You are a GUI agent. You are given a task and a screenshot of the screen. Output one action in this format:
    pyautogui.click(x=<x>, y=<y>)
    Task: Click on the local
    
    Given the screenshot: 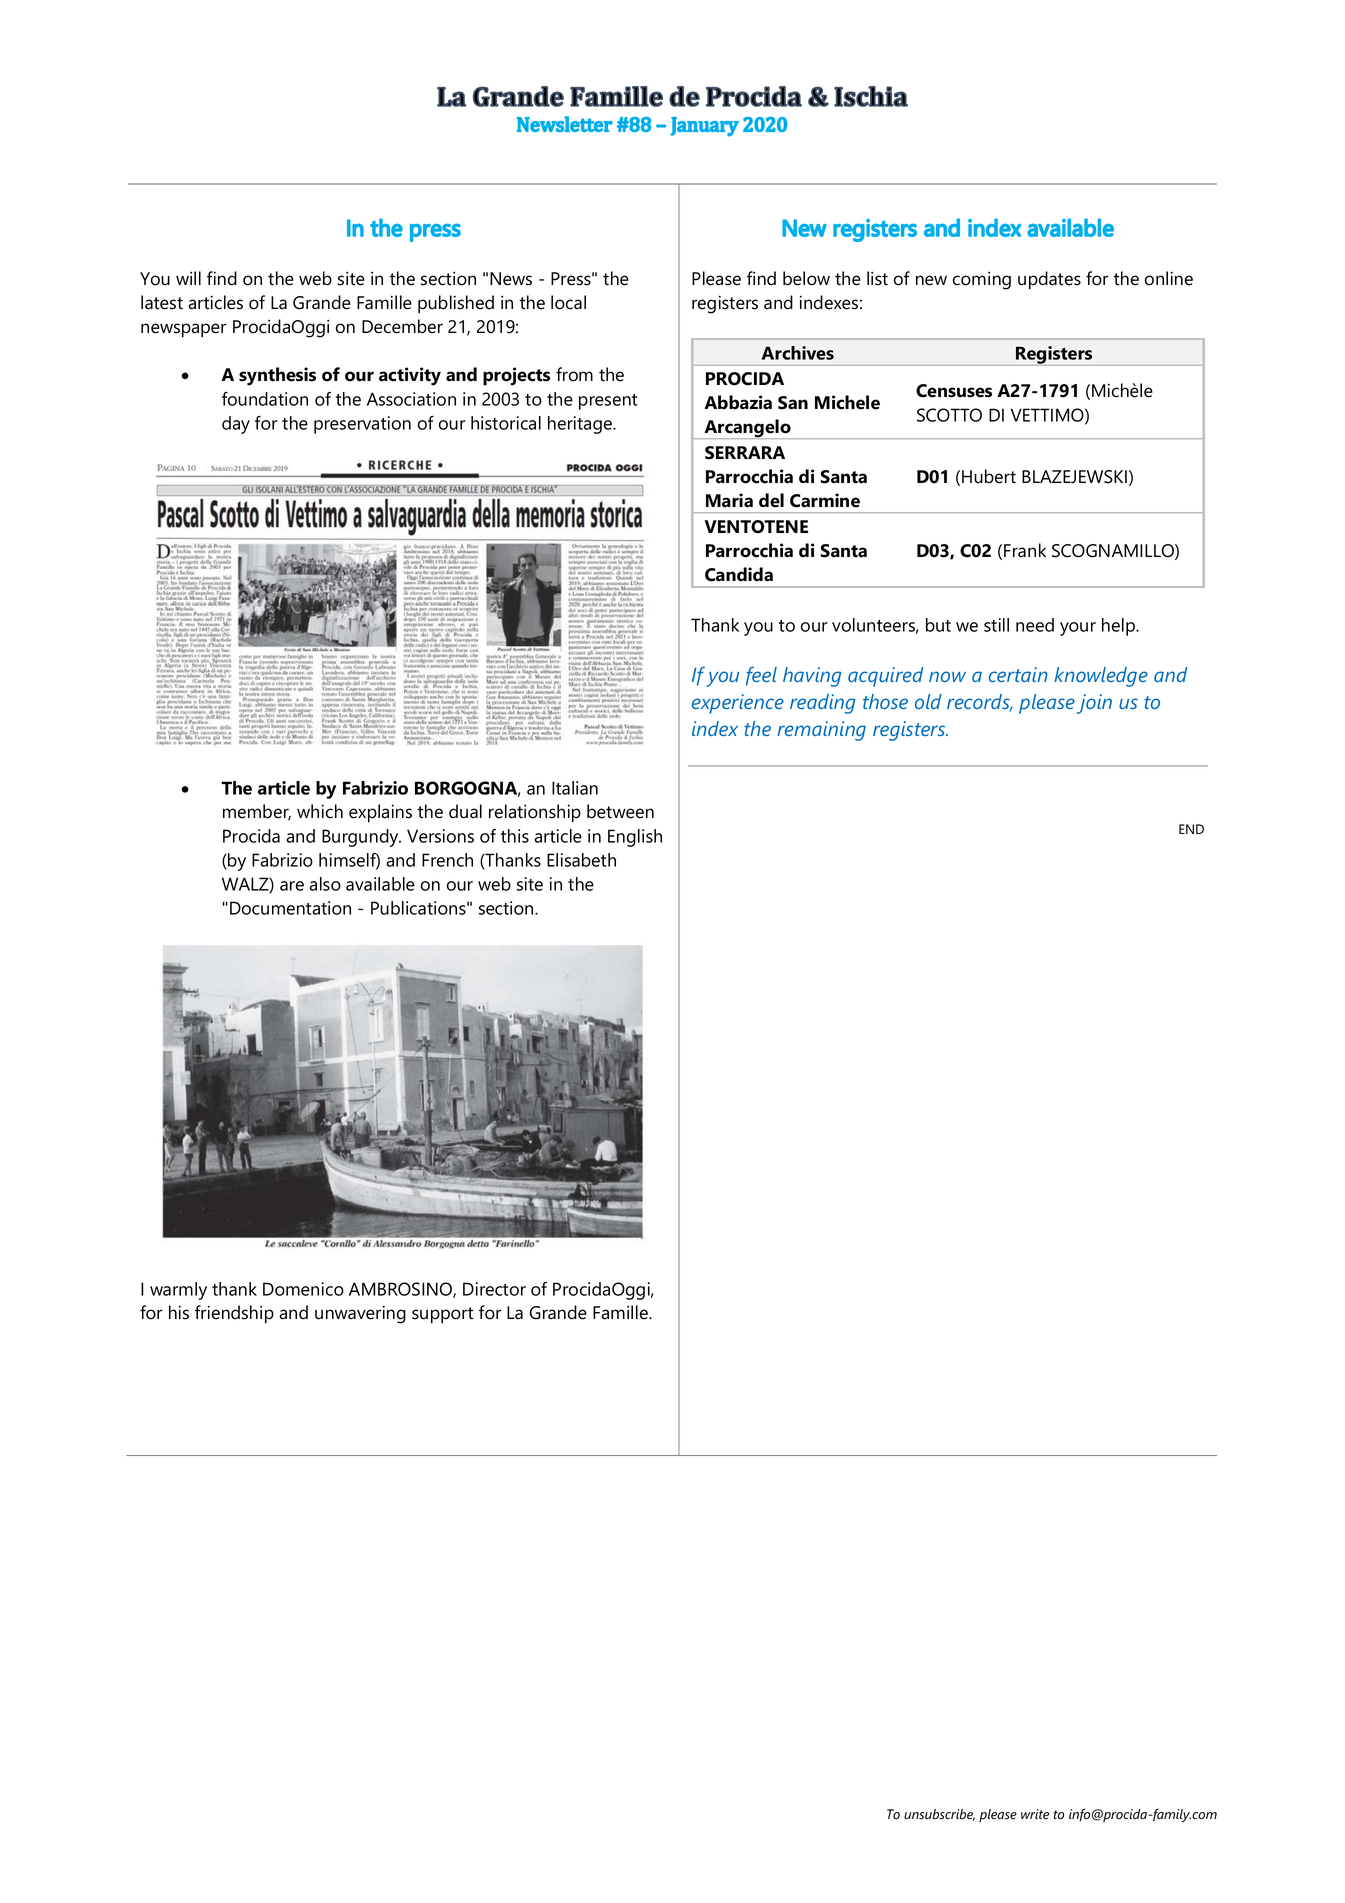 What is the action you would take?
    pyautogui.click(x=568, y=302)
